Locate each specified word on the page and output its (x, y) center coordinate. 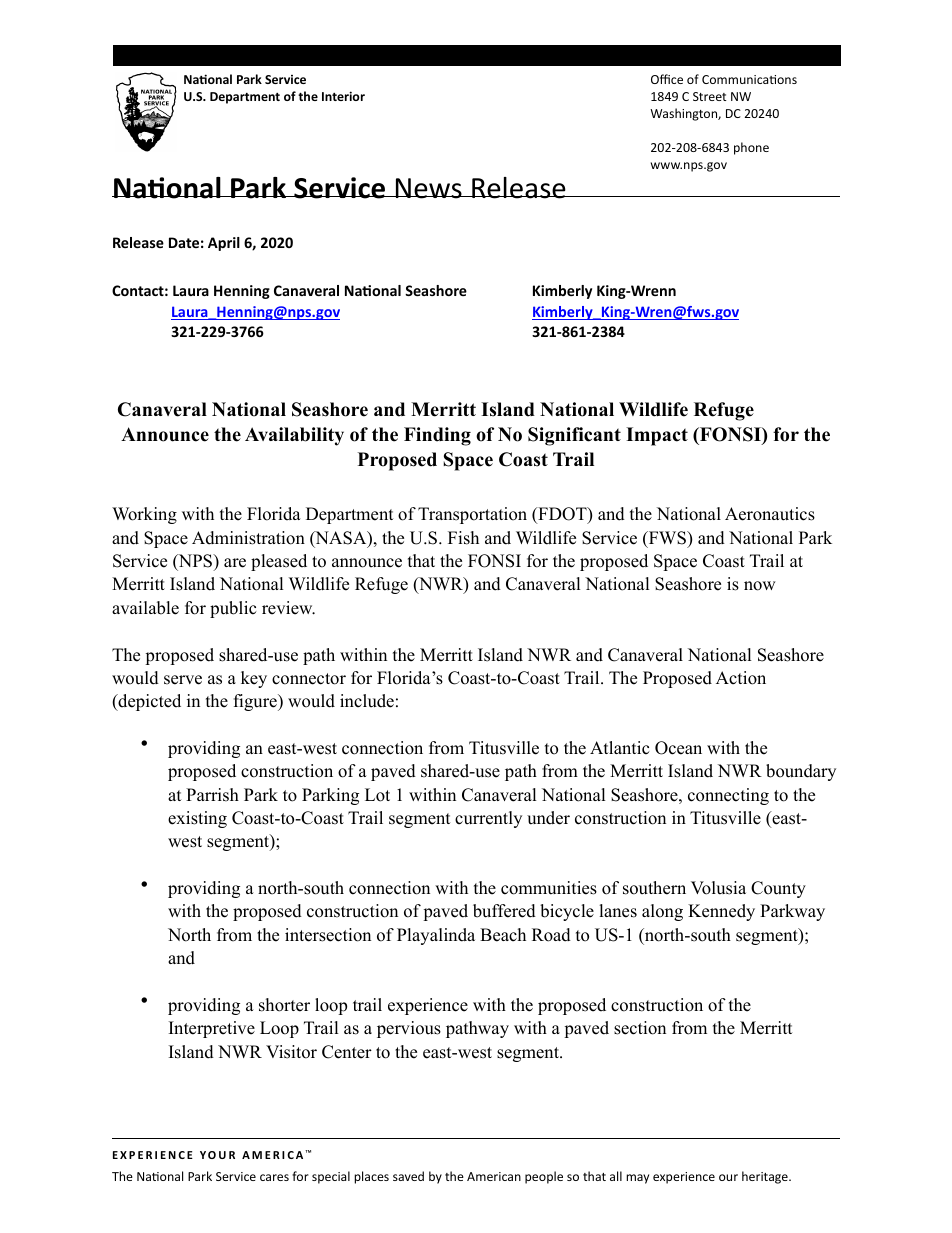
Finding (437, 436)
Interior (343, 96)
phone (751, 148)
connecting (728, 796)
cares (274, 1177)
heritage (766, 1177)
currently (488, 819)
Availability (294, 436)
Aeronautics (770, 514)
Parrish (212, 795)
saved (408, 1176)
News (428, 188)
